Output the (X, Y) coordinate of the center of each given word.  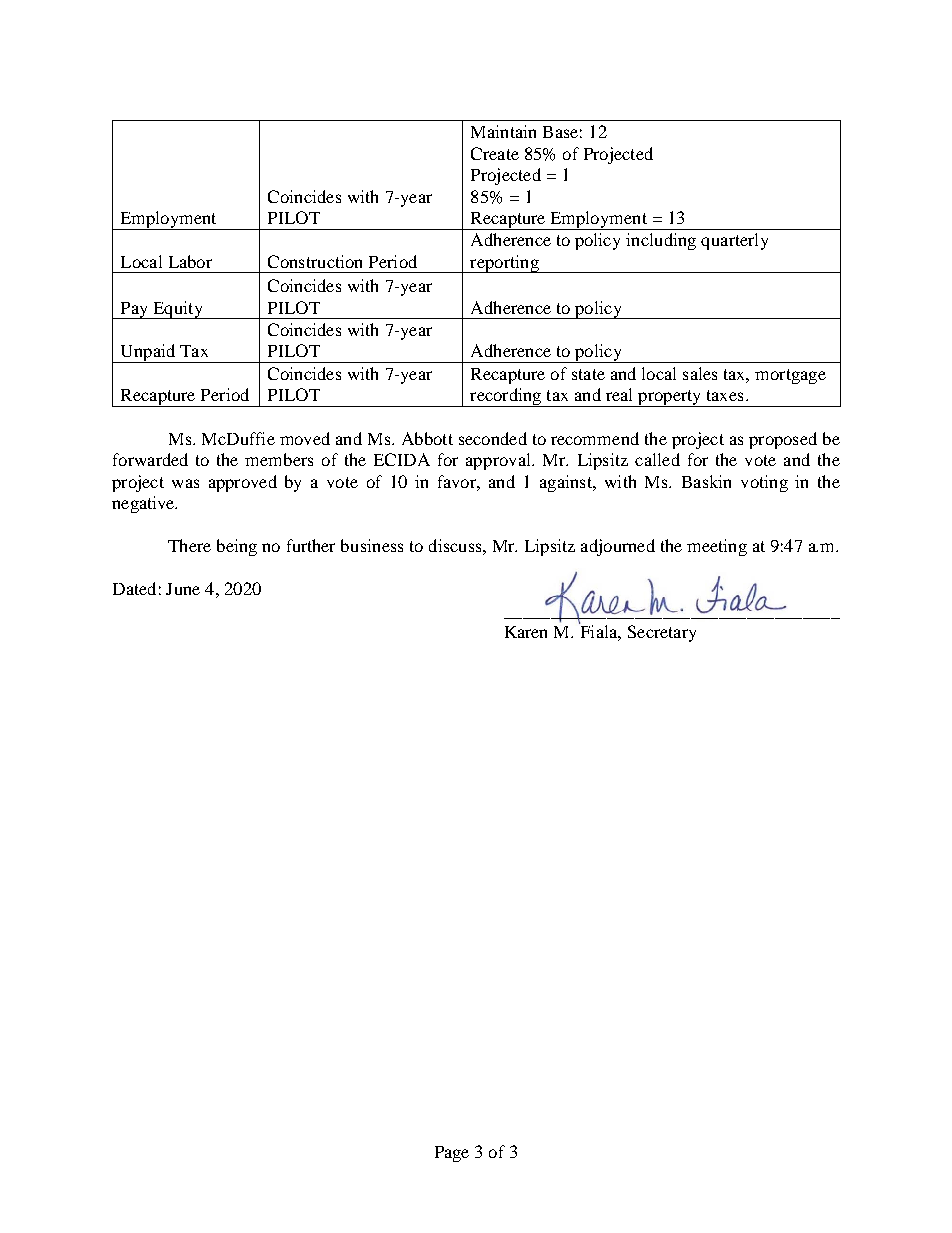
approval (499, 461)
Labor (190, 261)
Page (452, 1154)
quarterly (734, 241)
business (372, 545)
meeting (717, 547)
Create (495, 153)
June (183, 589)
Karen (526, 632)
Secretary (662, 633)
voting (764, 483)
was (185, 483)
